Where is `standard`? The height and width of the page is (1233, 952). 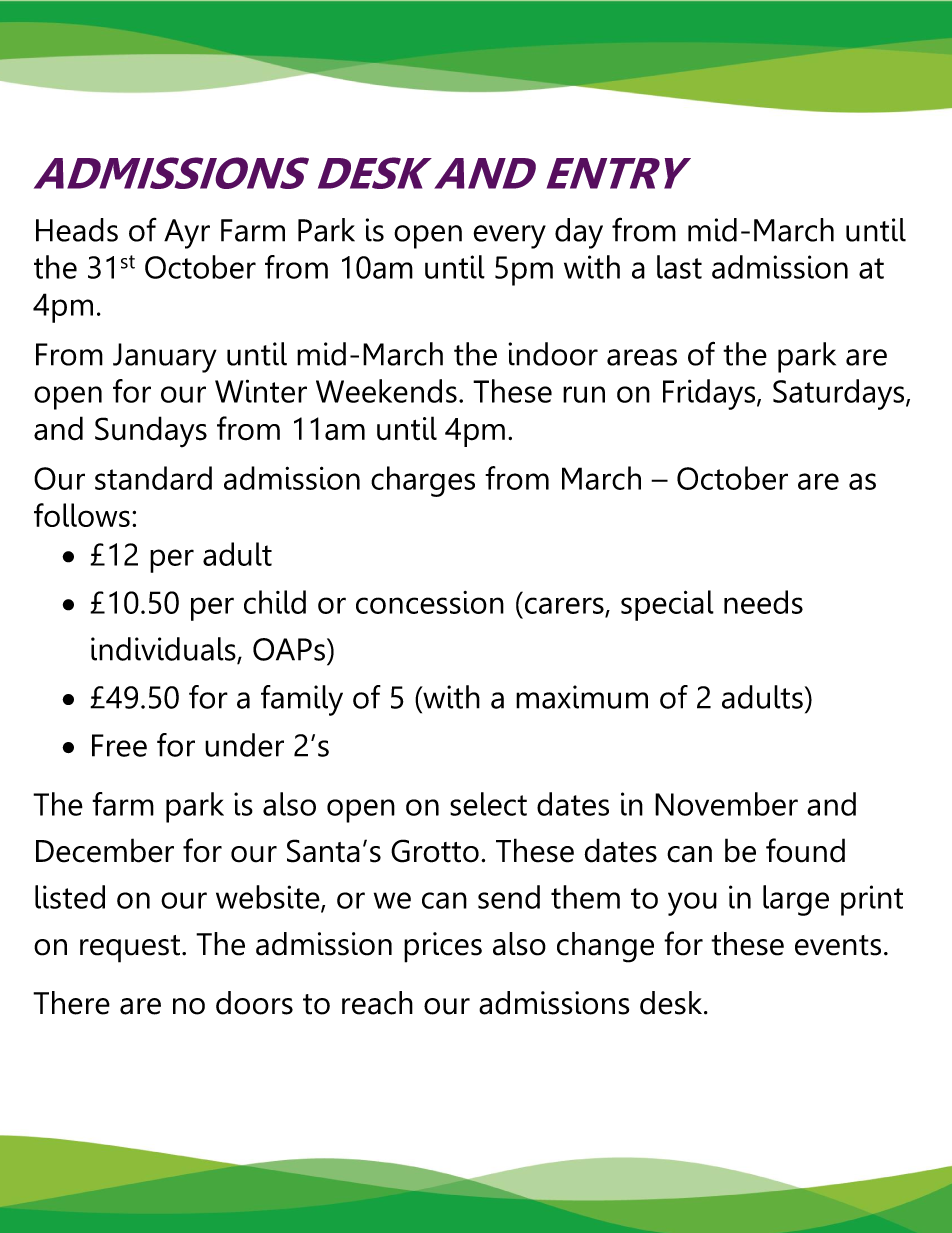 standard is located at coordinates (153, 478).
